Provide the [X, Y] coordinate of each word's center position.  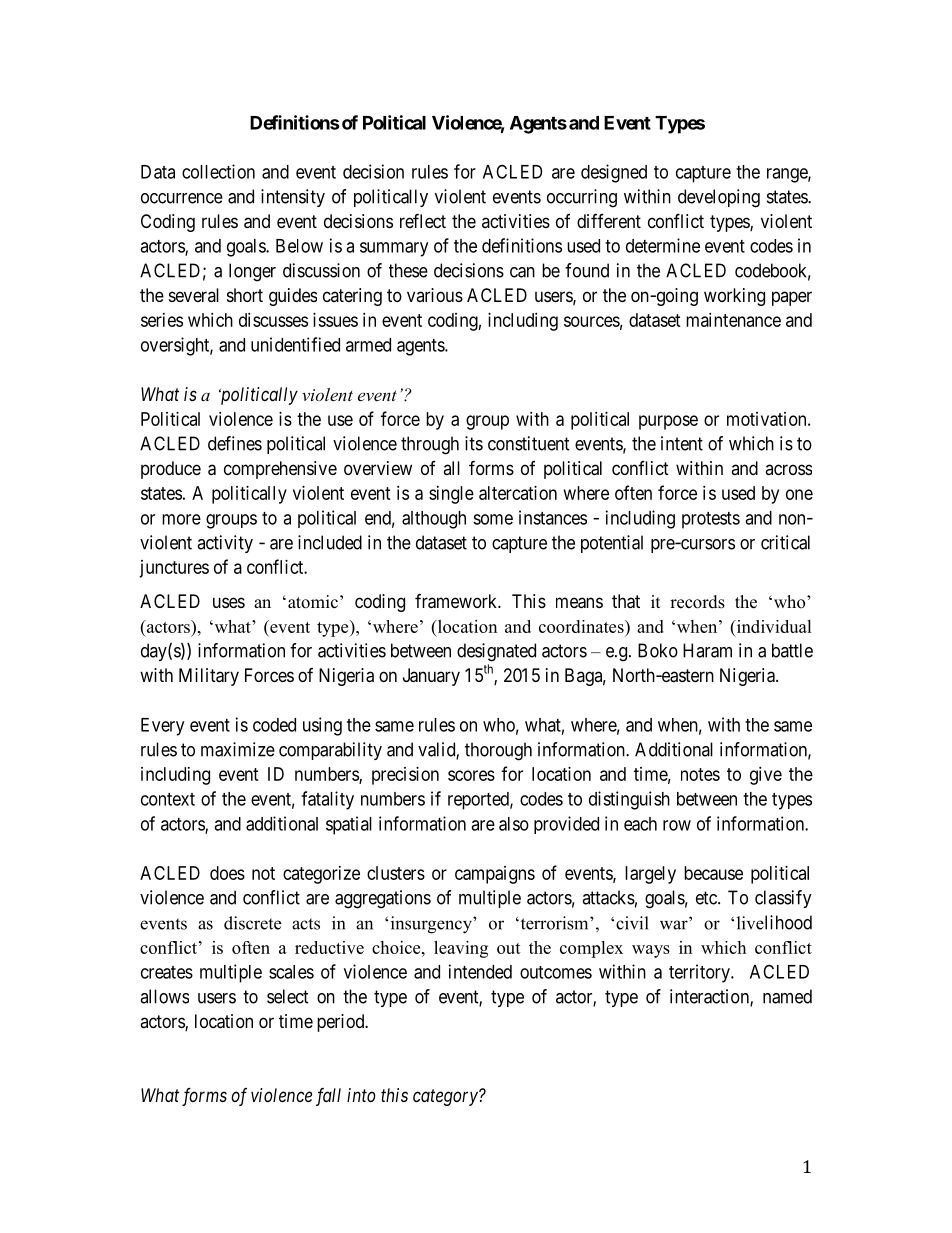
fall [328, 1097]
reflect [423, 220]
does [227, 873]
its [474, 443]
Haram [707, 650]
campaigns [495, 875]
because [713, 873]
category [446, 1097]
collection [218, 171]
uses [229, 602]
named [787, 996]
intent [682, 443]
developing [719, 198]
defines [235, 443]
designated [496, 652]
